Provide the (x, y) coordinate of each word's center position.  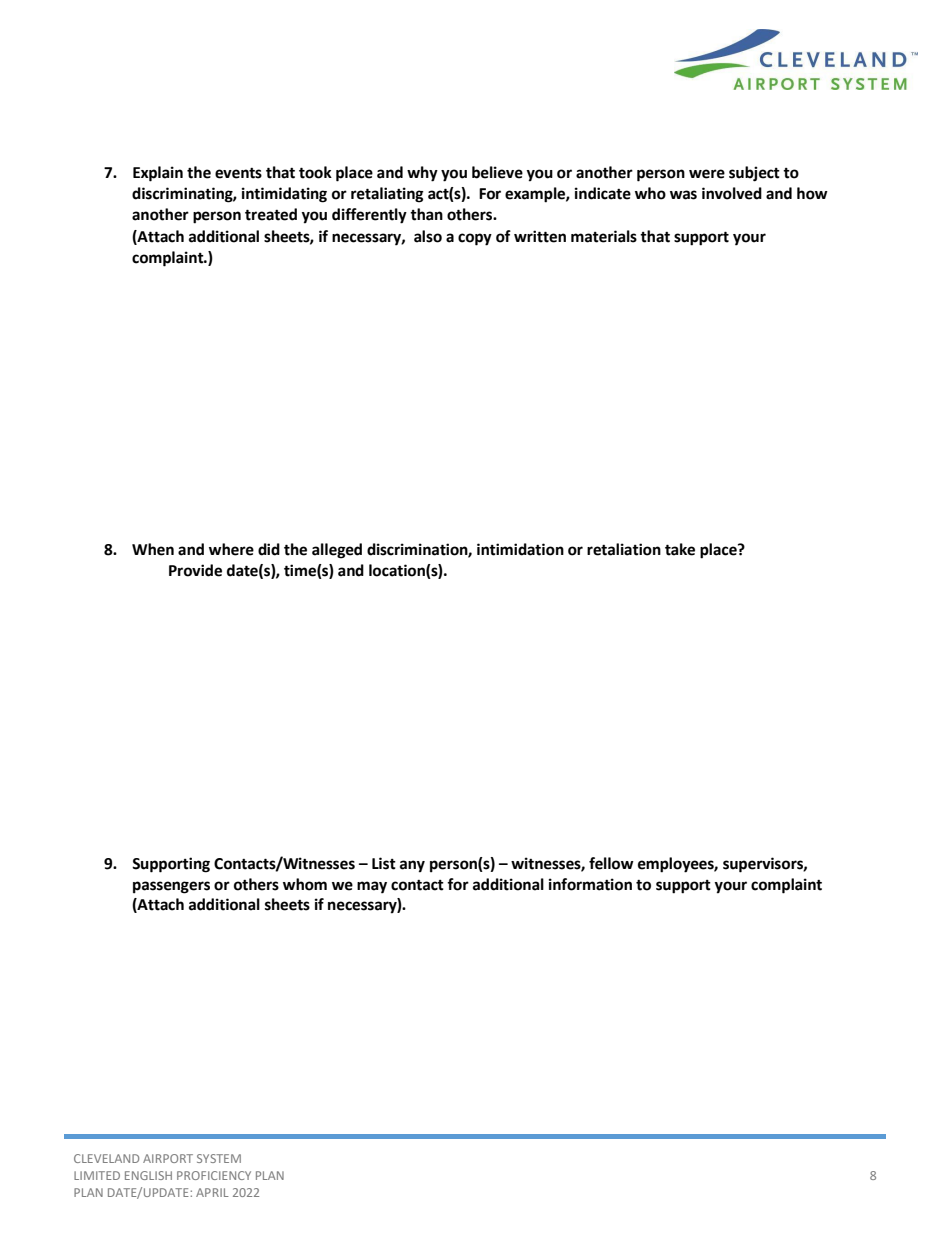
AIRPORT (168, 1158)
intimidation (520, 549)
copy (475, 239)
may (372, 887)
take (680, 549)
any (412, 866)
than (426, 214)
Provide (195, 570)
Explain (158, 174)
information (590, 884)
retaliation (624, 549)
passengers (171, 887)
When (153, 549)
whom (305, 884)
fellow (611, 863)
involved (732, 193)
